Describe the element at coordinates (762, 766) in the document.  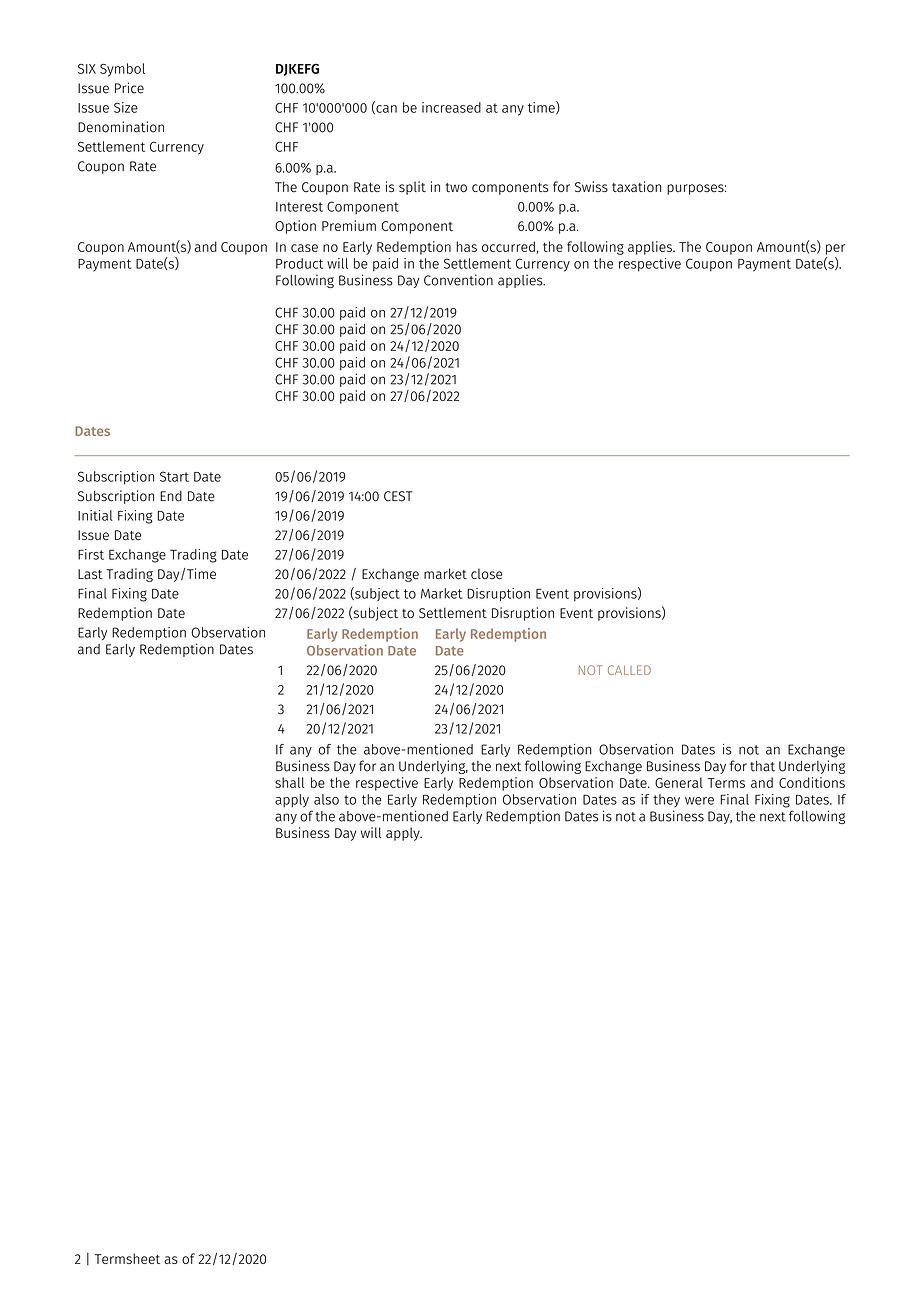
I see `that` at that location.
